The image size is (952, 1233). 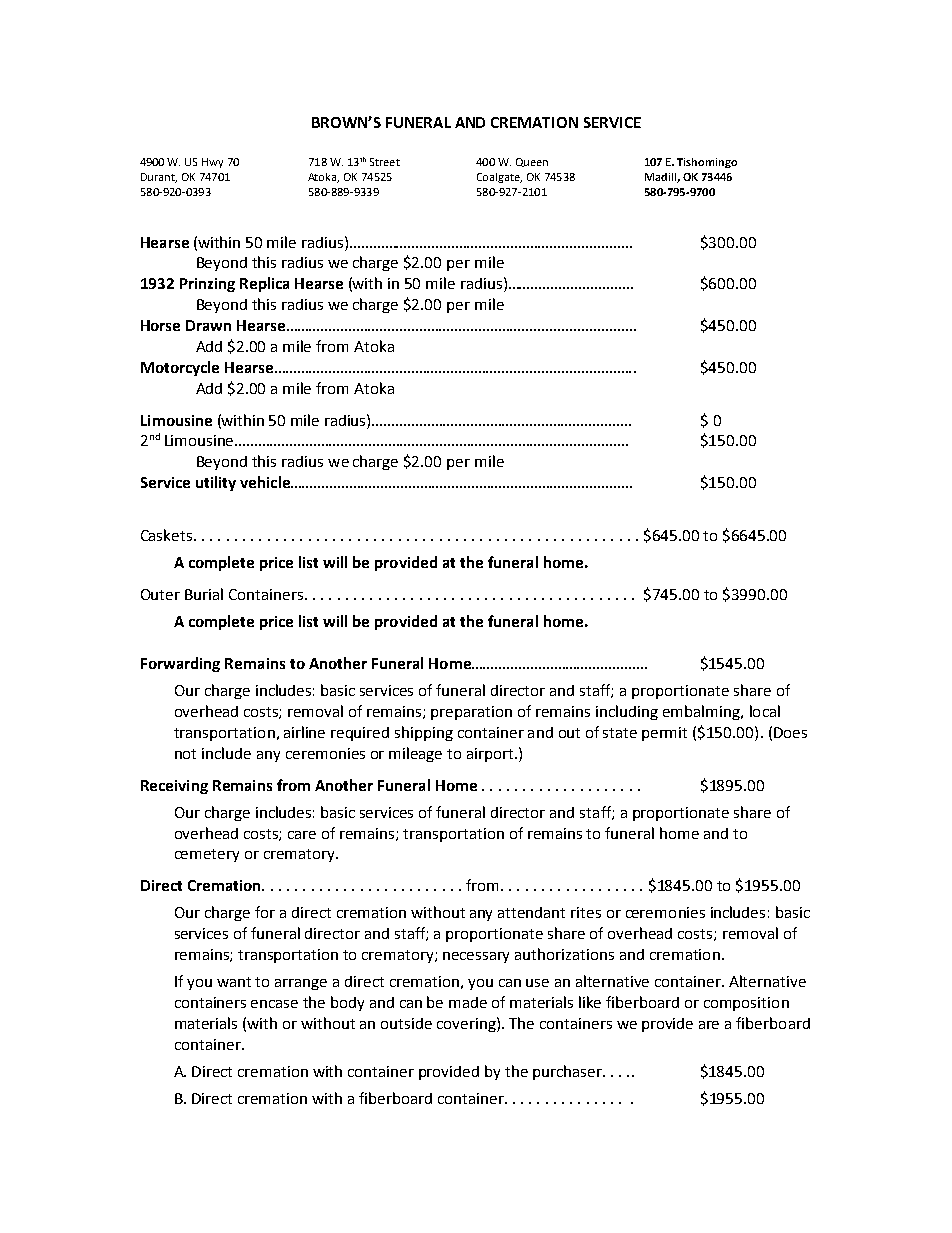 I want to click on Street, so click(x=385, y=162).
